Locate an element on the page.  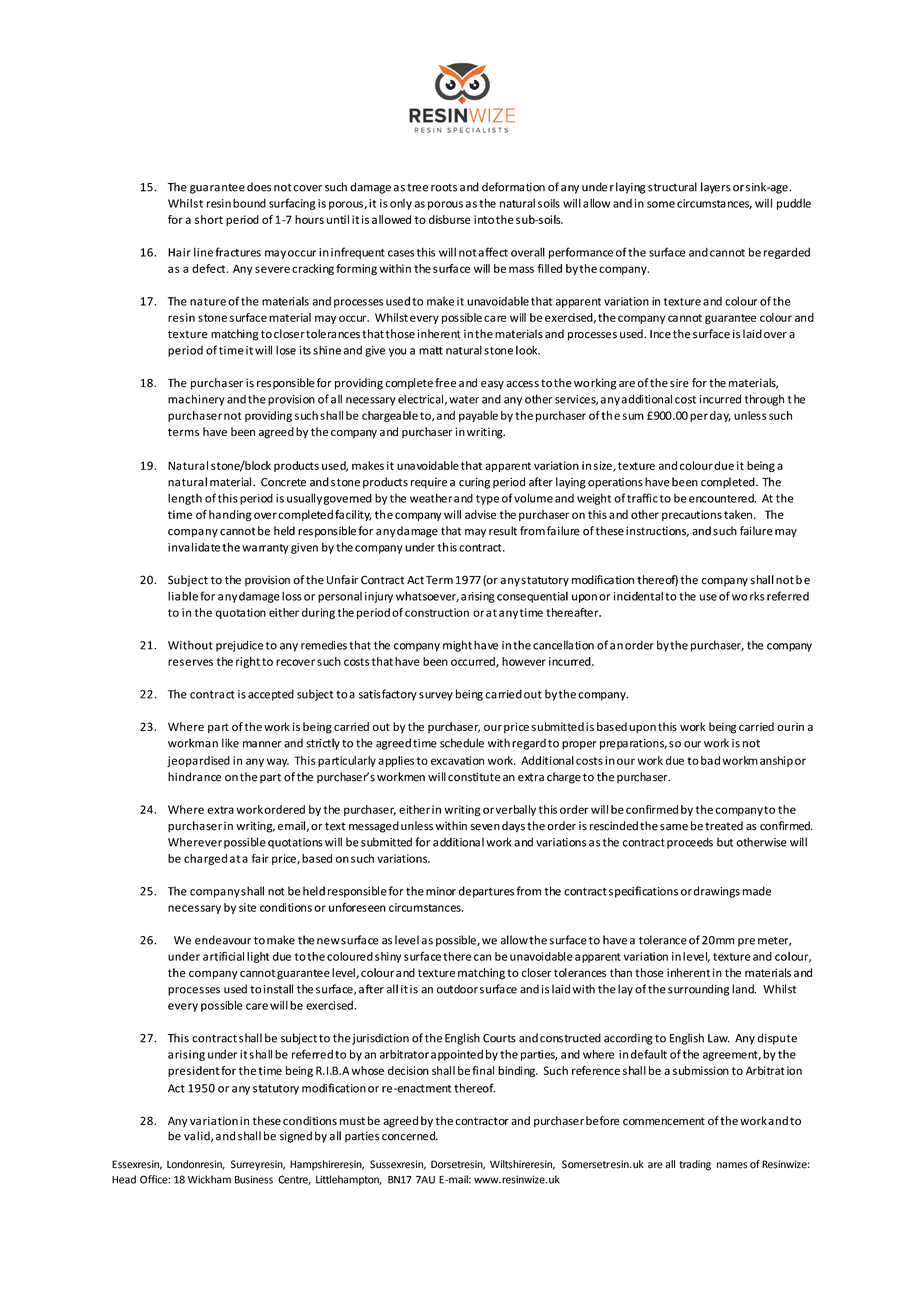
disburse is located at coordinates (450, 219).
